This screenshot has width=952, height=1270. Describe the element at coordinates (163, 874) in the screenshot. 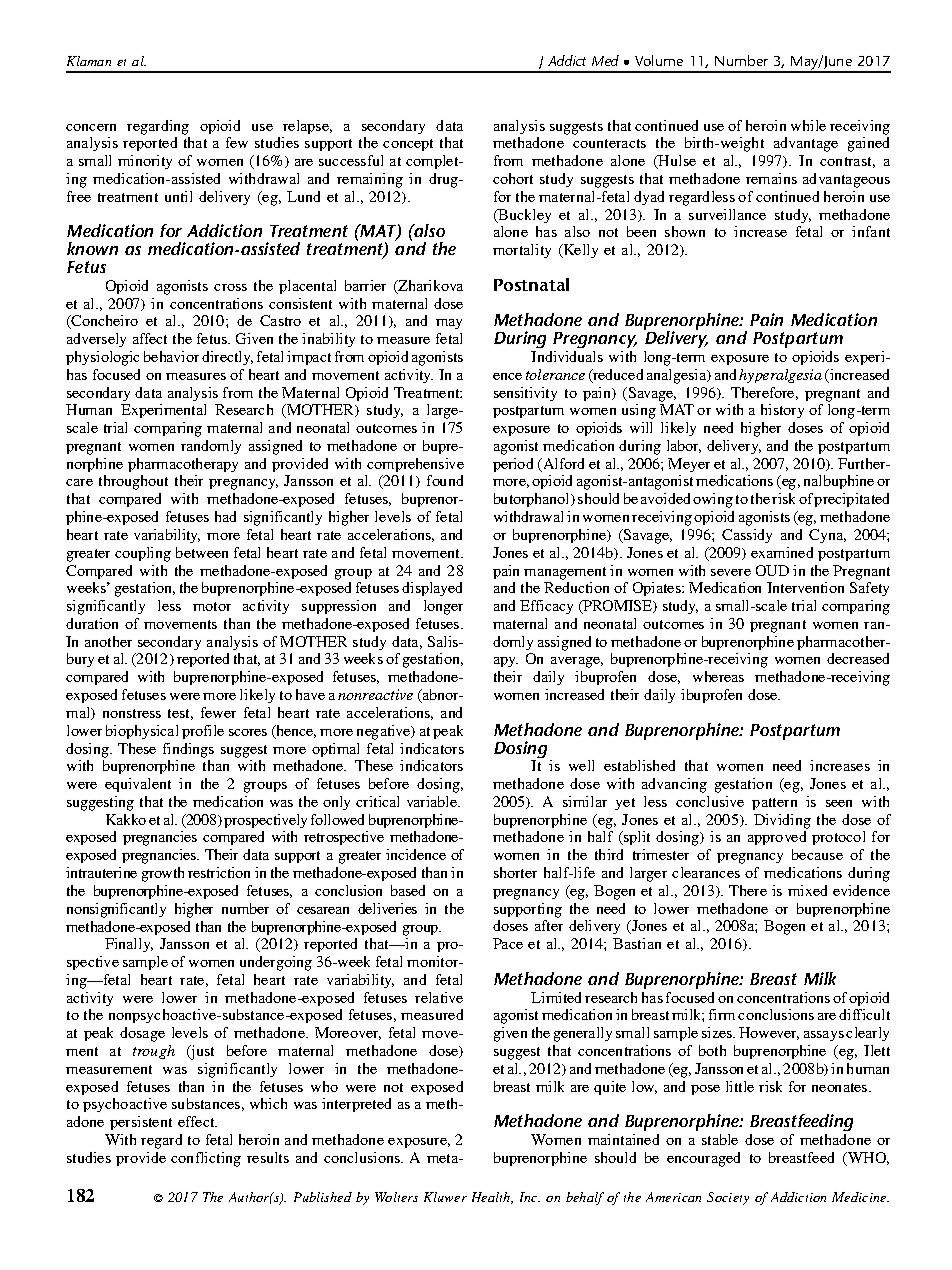

I see `growth` at that location.
